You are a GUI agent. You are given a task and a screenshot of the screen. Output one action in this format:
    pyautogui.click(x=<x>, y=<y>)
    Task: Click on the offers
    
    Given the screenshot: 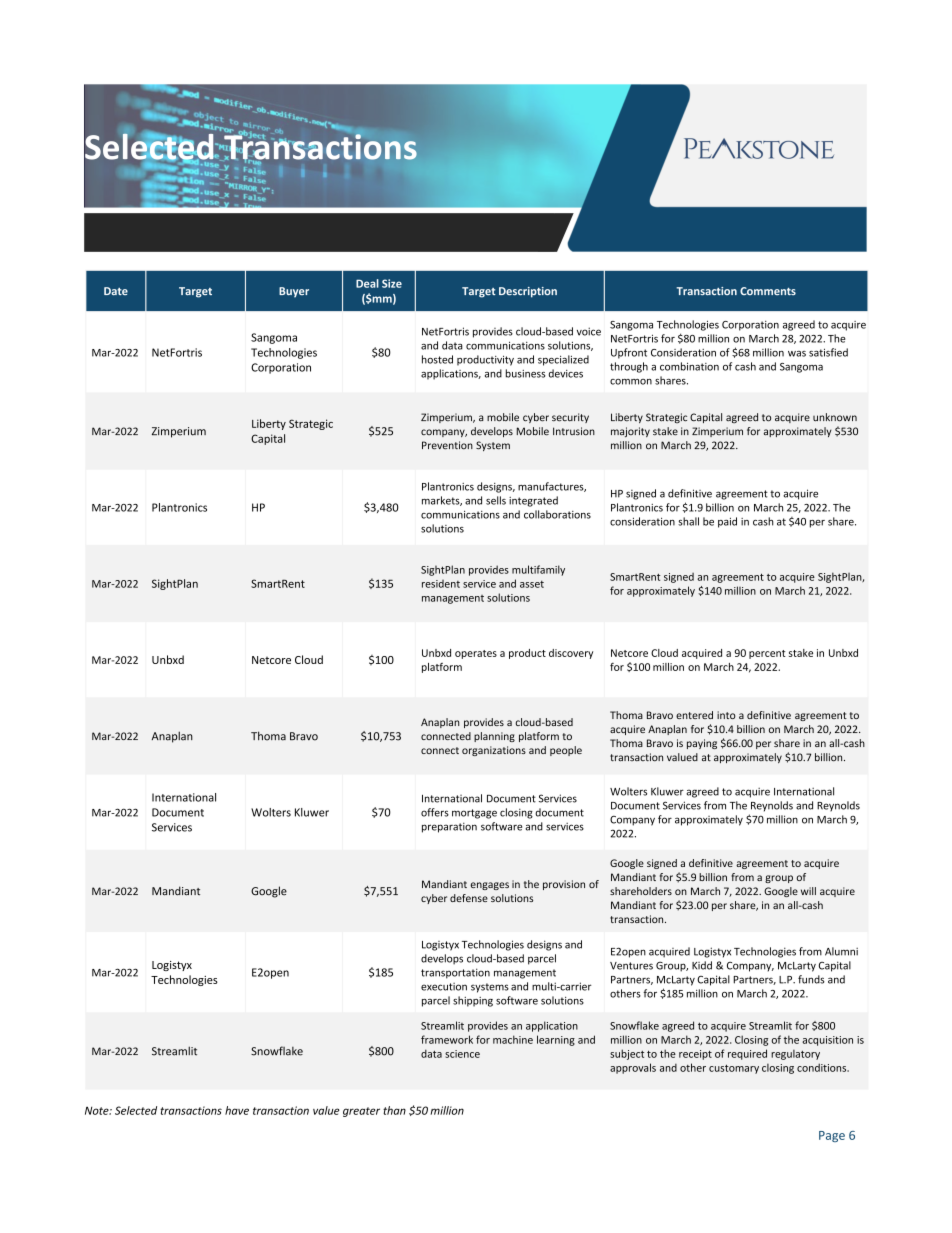 What is the action you would take?
    pyautogui.click(x=435, y=812)
